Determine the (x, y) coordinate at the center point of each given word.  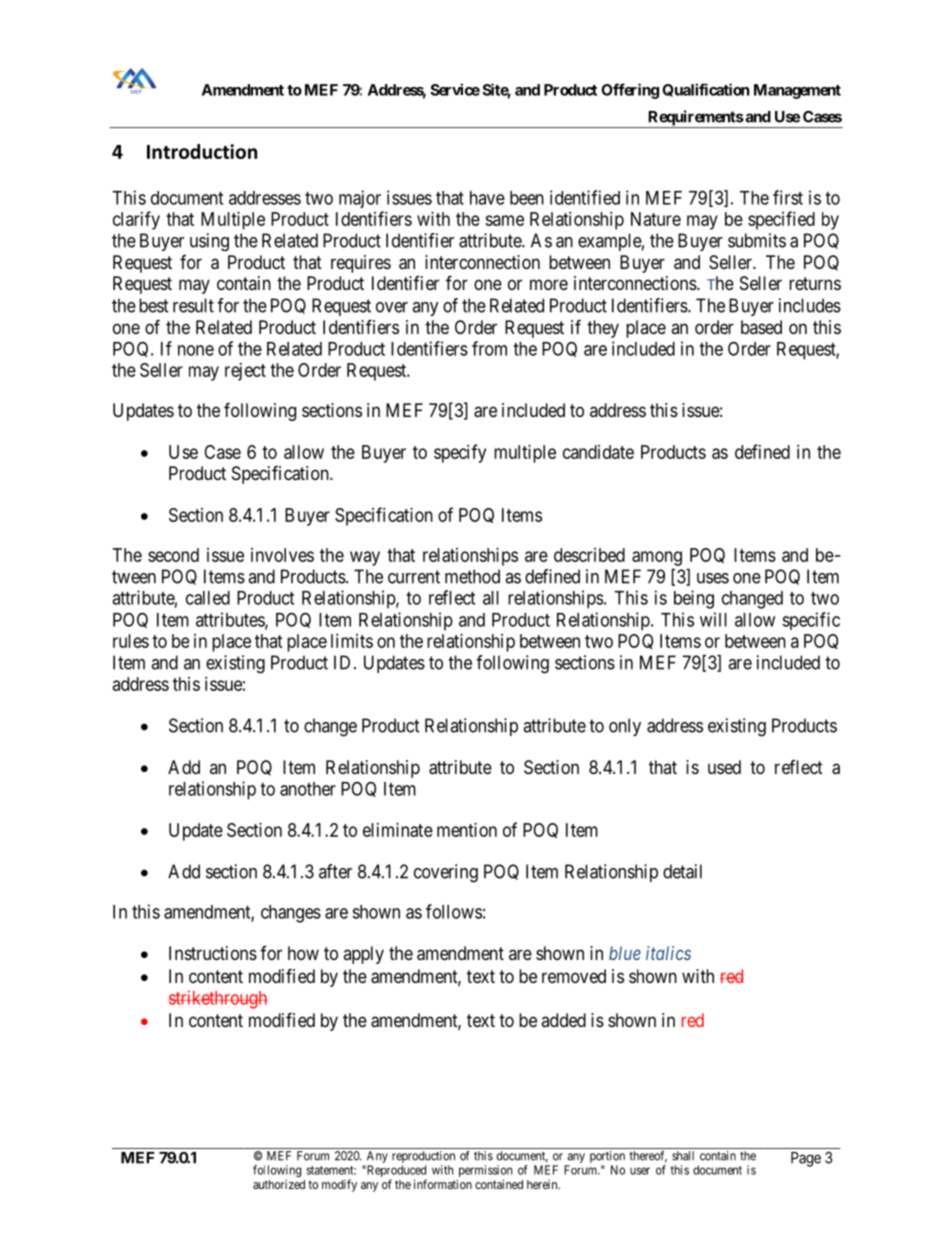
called (208, 598)
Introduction (202, 151)
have (487, 198)
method (472, 576)
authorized (279, 1184)
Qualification (706, 90)
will (713, 619)
